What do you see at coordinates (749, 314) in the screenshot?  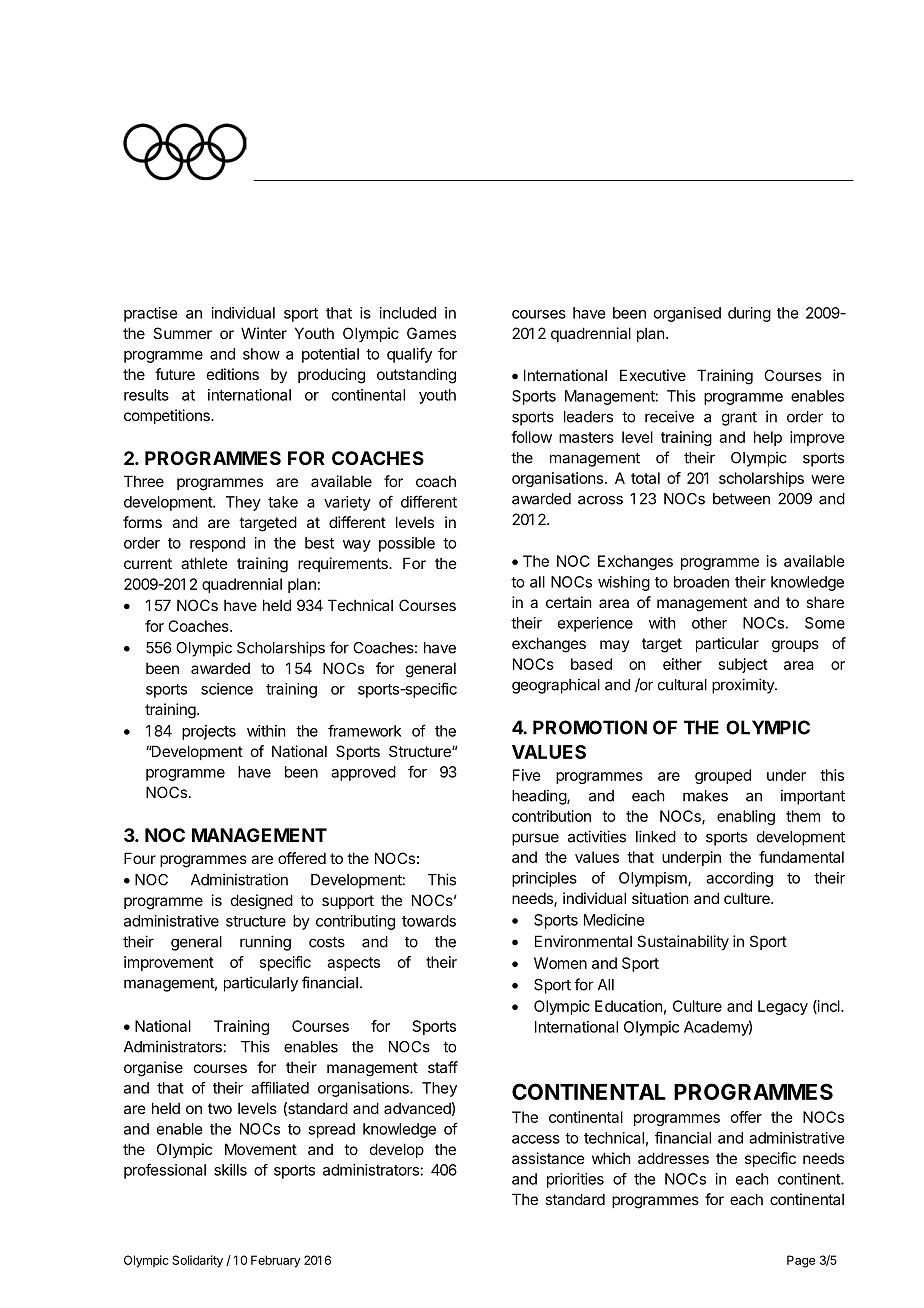 I see `during` at bounding box center [749, 314].
